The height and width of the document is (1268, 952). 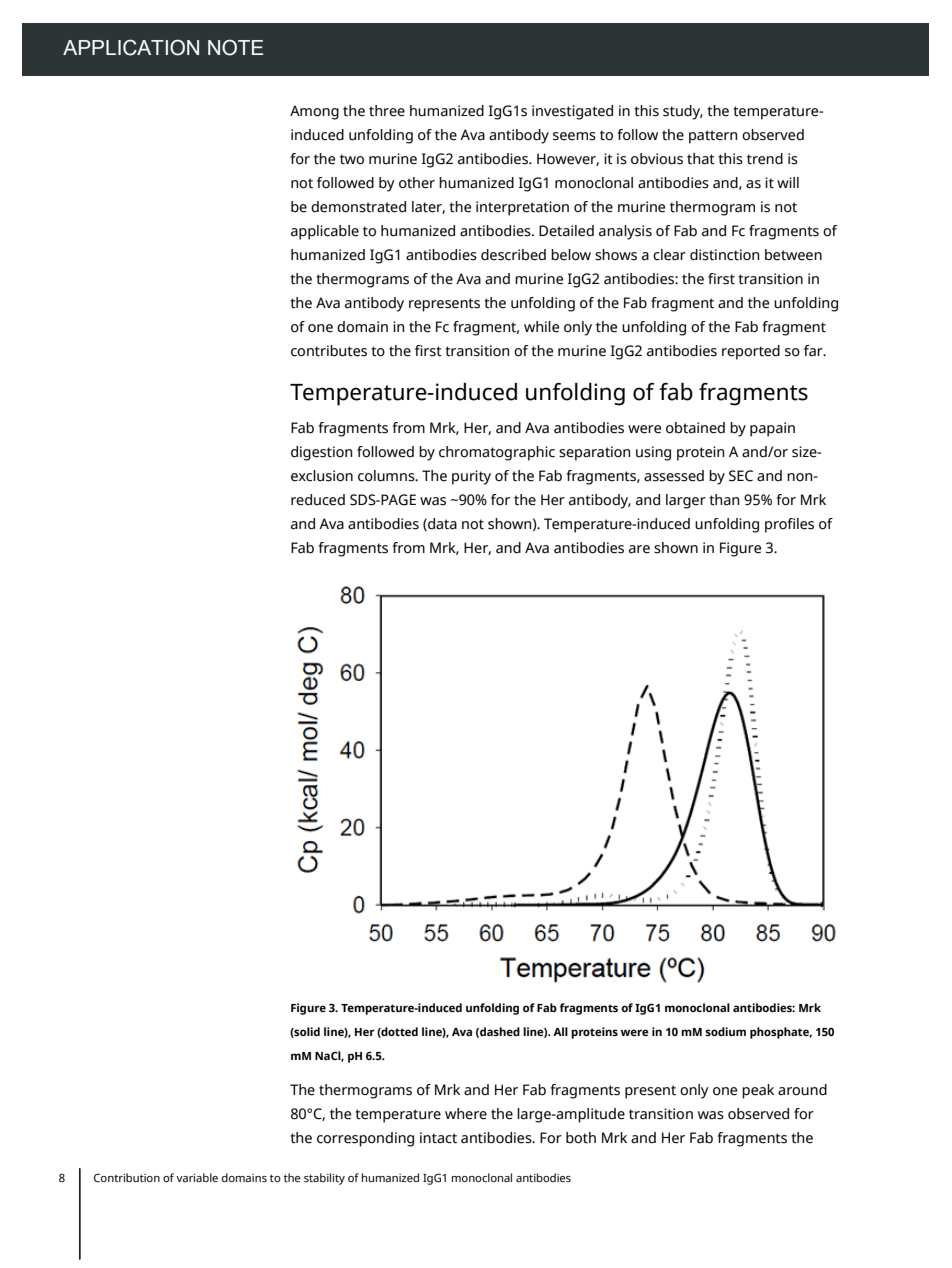 What do you see at coordinates (683, 112) in the document?
I see `study` at bounding box center [683, 112].
